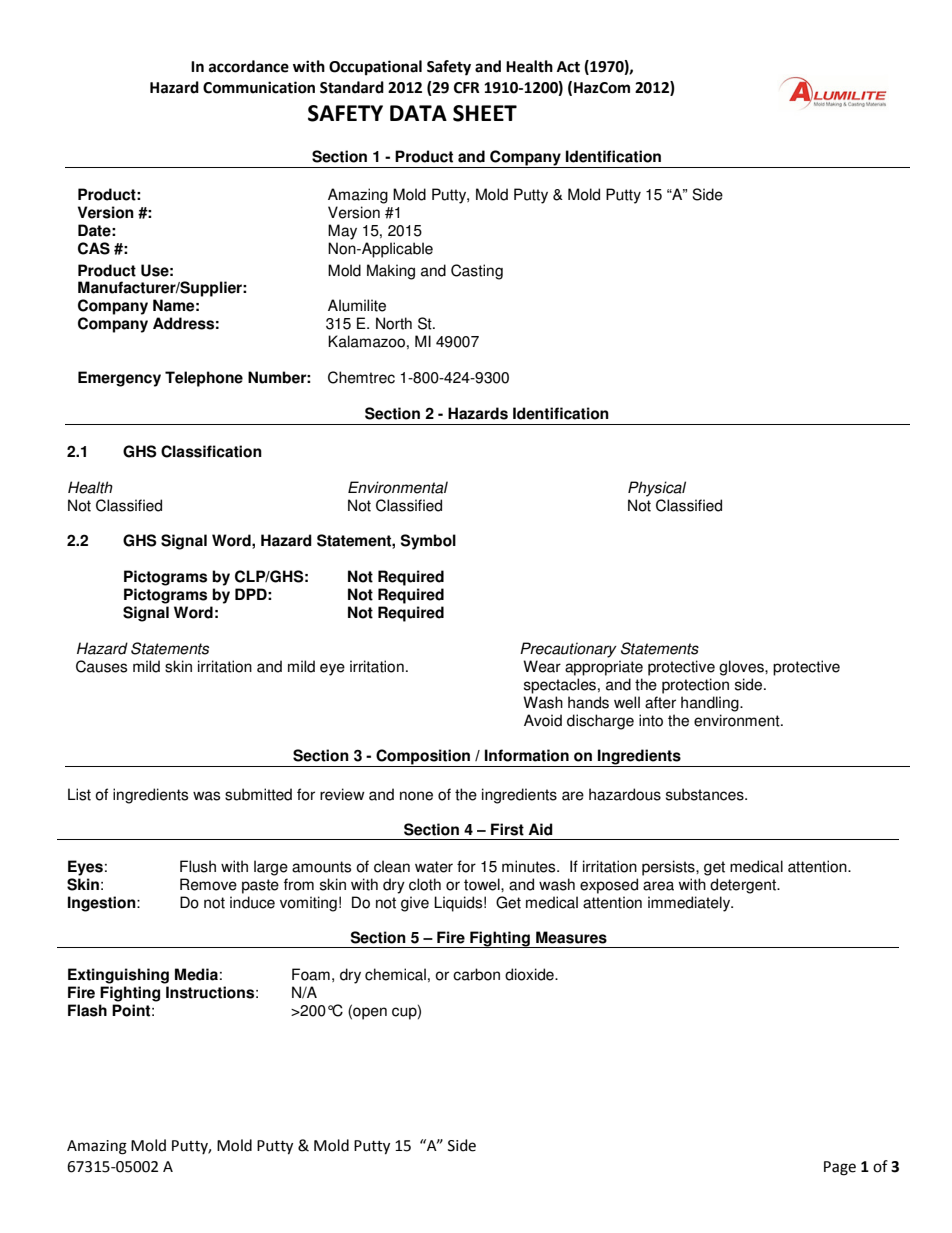 The image size is (952, 1233). What do you see at coordinates (428, 542) in the page?
I see `Symbol` at bounding box center [428, 542].
